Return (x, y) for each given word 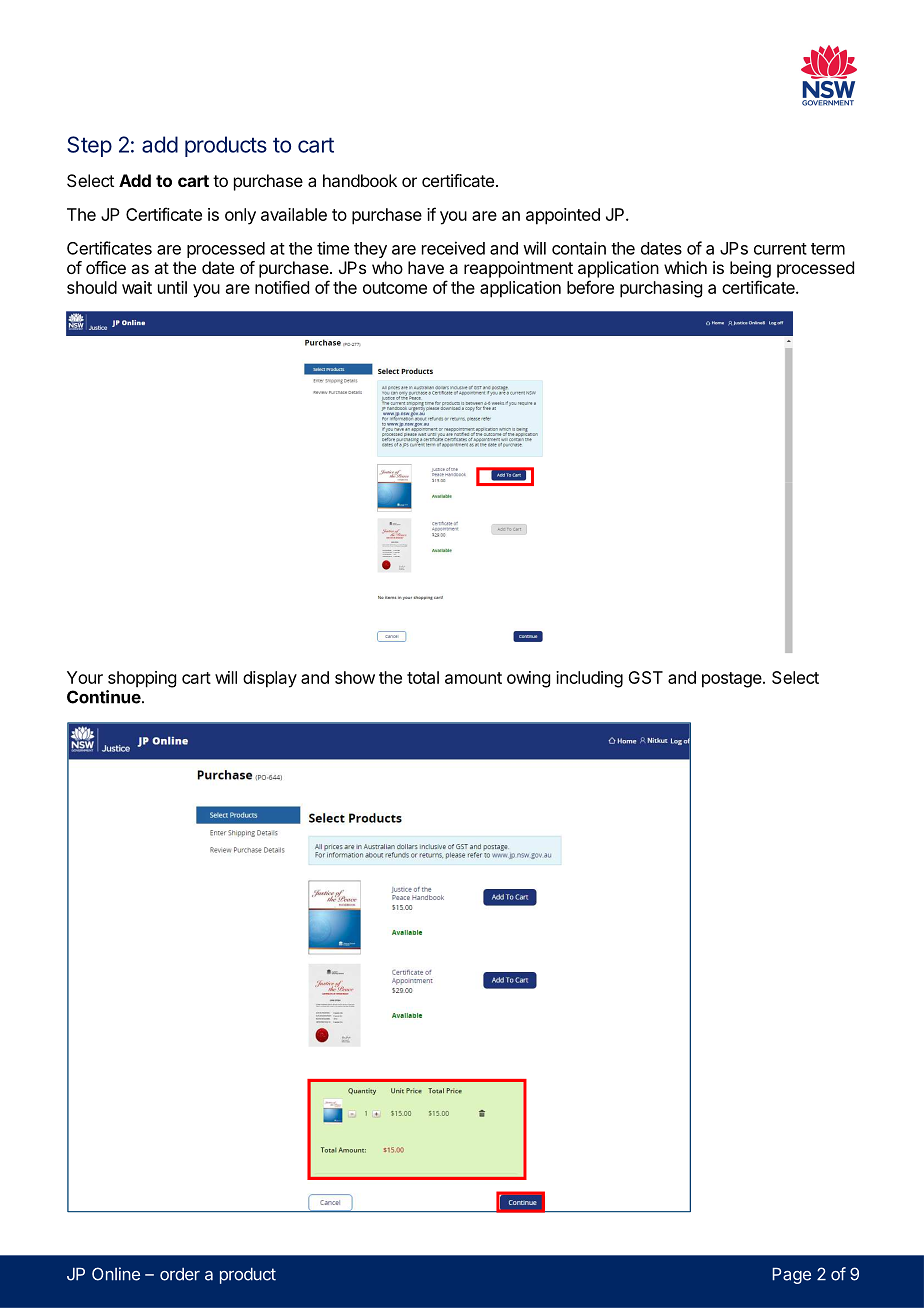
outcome (395, 288)
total (423, 677)
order (180, 1274)
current (780, 249)
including (589, 679)
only (240, 216)
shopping (142, 679)
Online (116, 1274)
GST (645, 677)
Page (791, 1276)
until (172, 287)
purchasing (661, 289)
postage (733, 680)
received (453, 248)
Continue (105, 697)
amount (473, 678)
